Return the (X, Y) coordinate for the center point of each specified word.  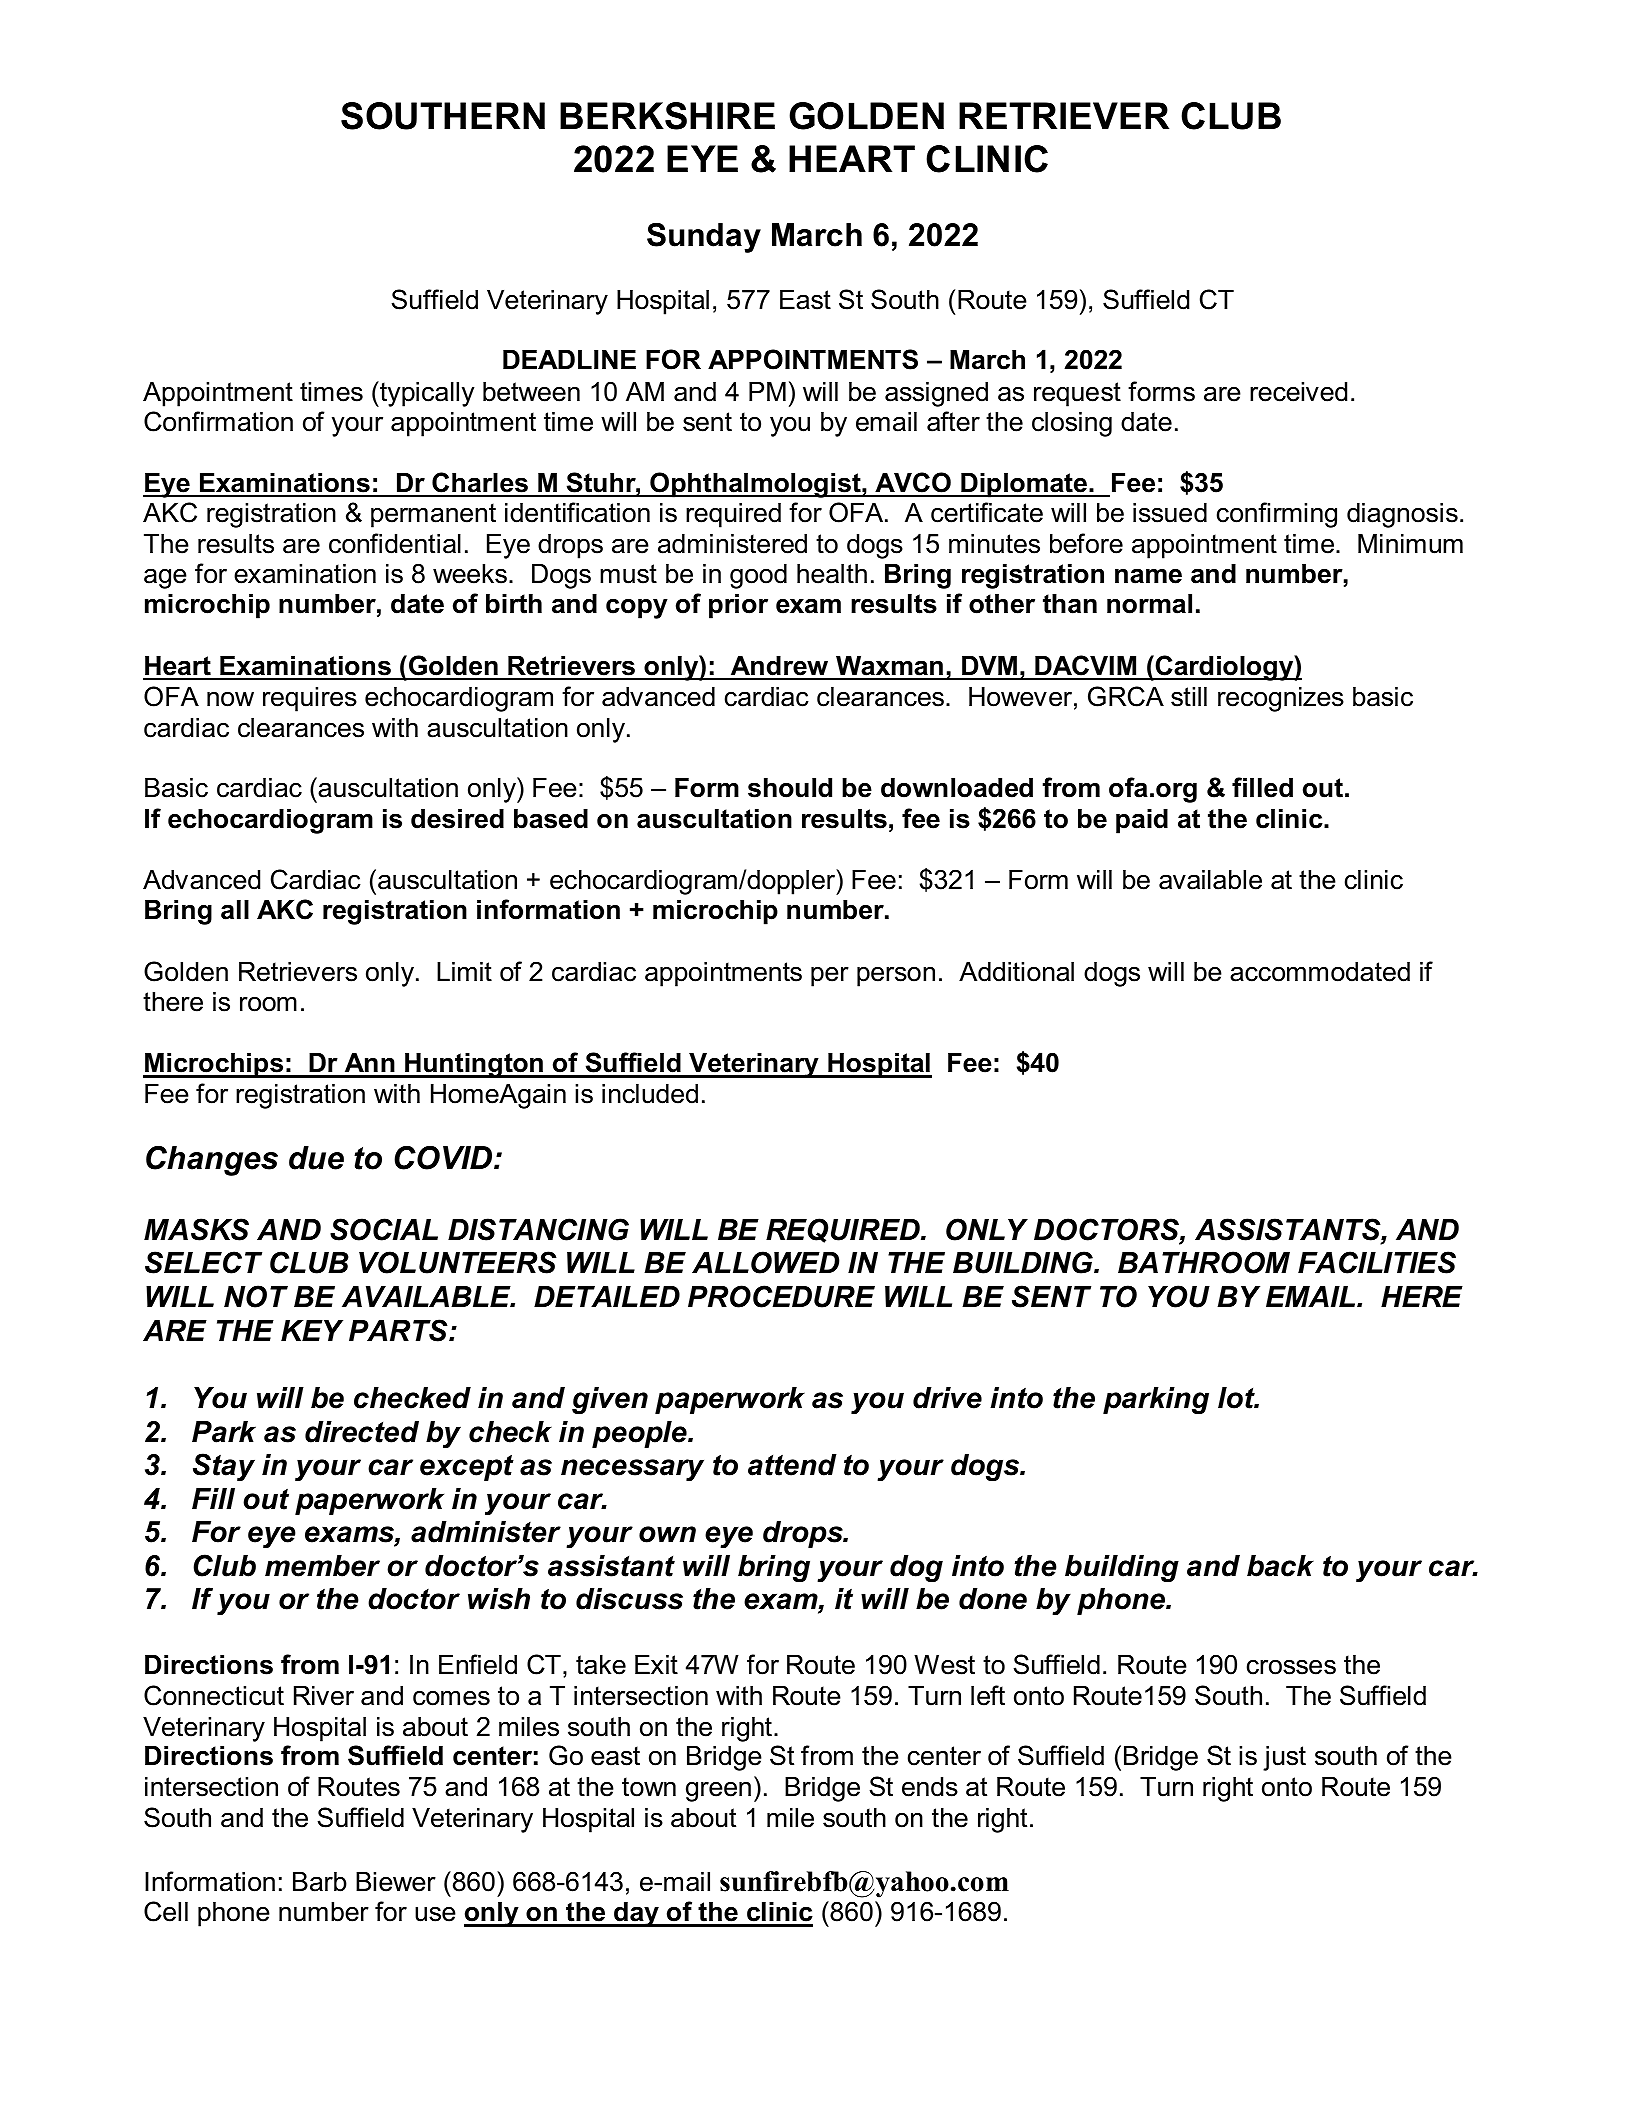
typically (426, 394)
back (1280, 1566)
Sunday (704, 238)
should (790, 788)
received (1298, 392)
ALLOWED (765, 1262)
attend (792, 1465)
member (322, 1566)
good (758, 576)
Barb (320, 1882)
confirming (1277, 515)
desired (457, 819)
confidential (395, 543)
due (316, 1158)
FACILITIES (1377, 1262)
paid (1142, 821)
